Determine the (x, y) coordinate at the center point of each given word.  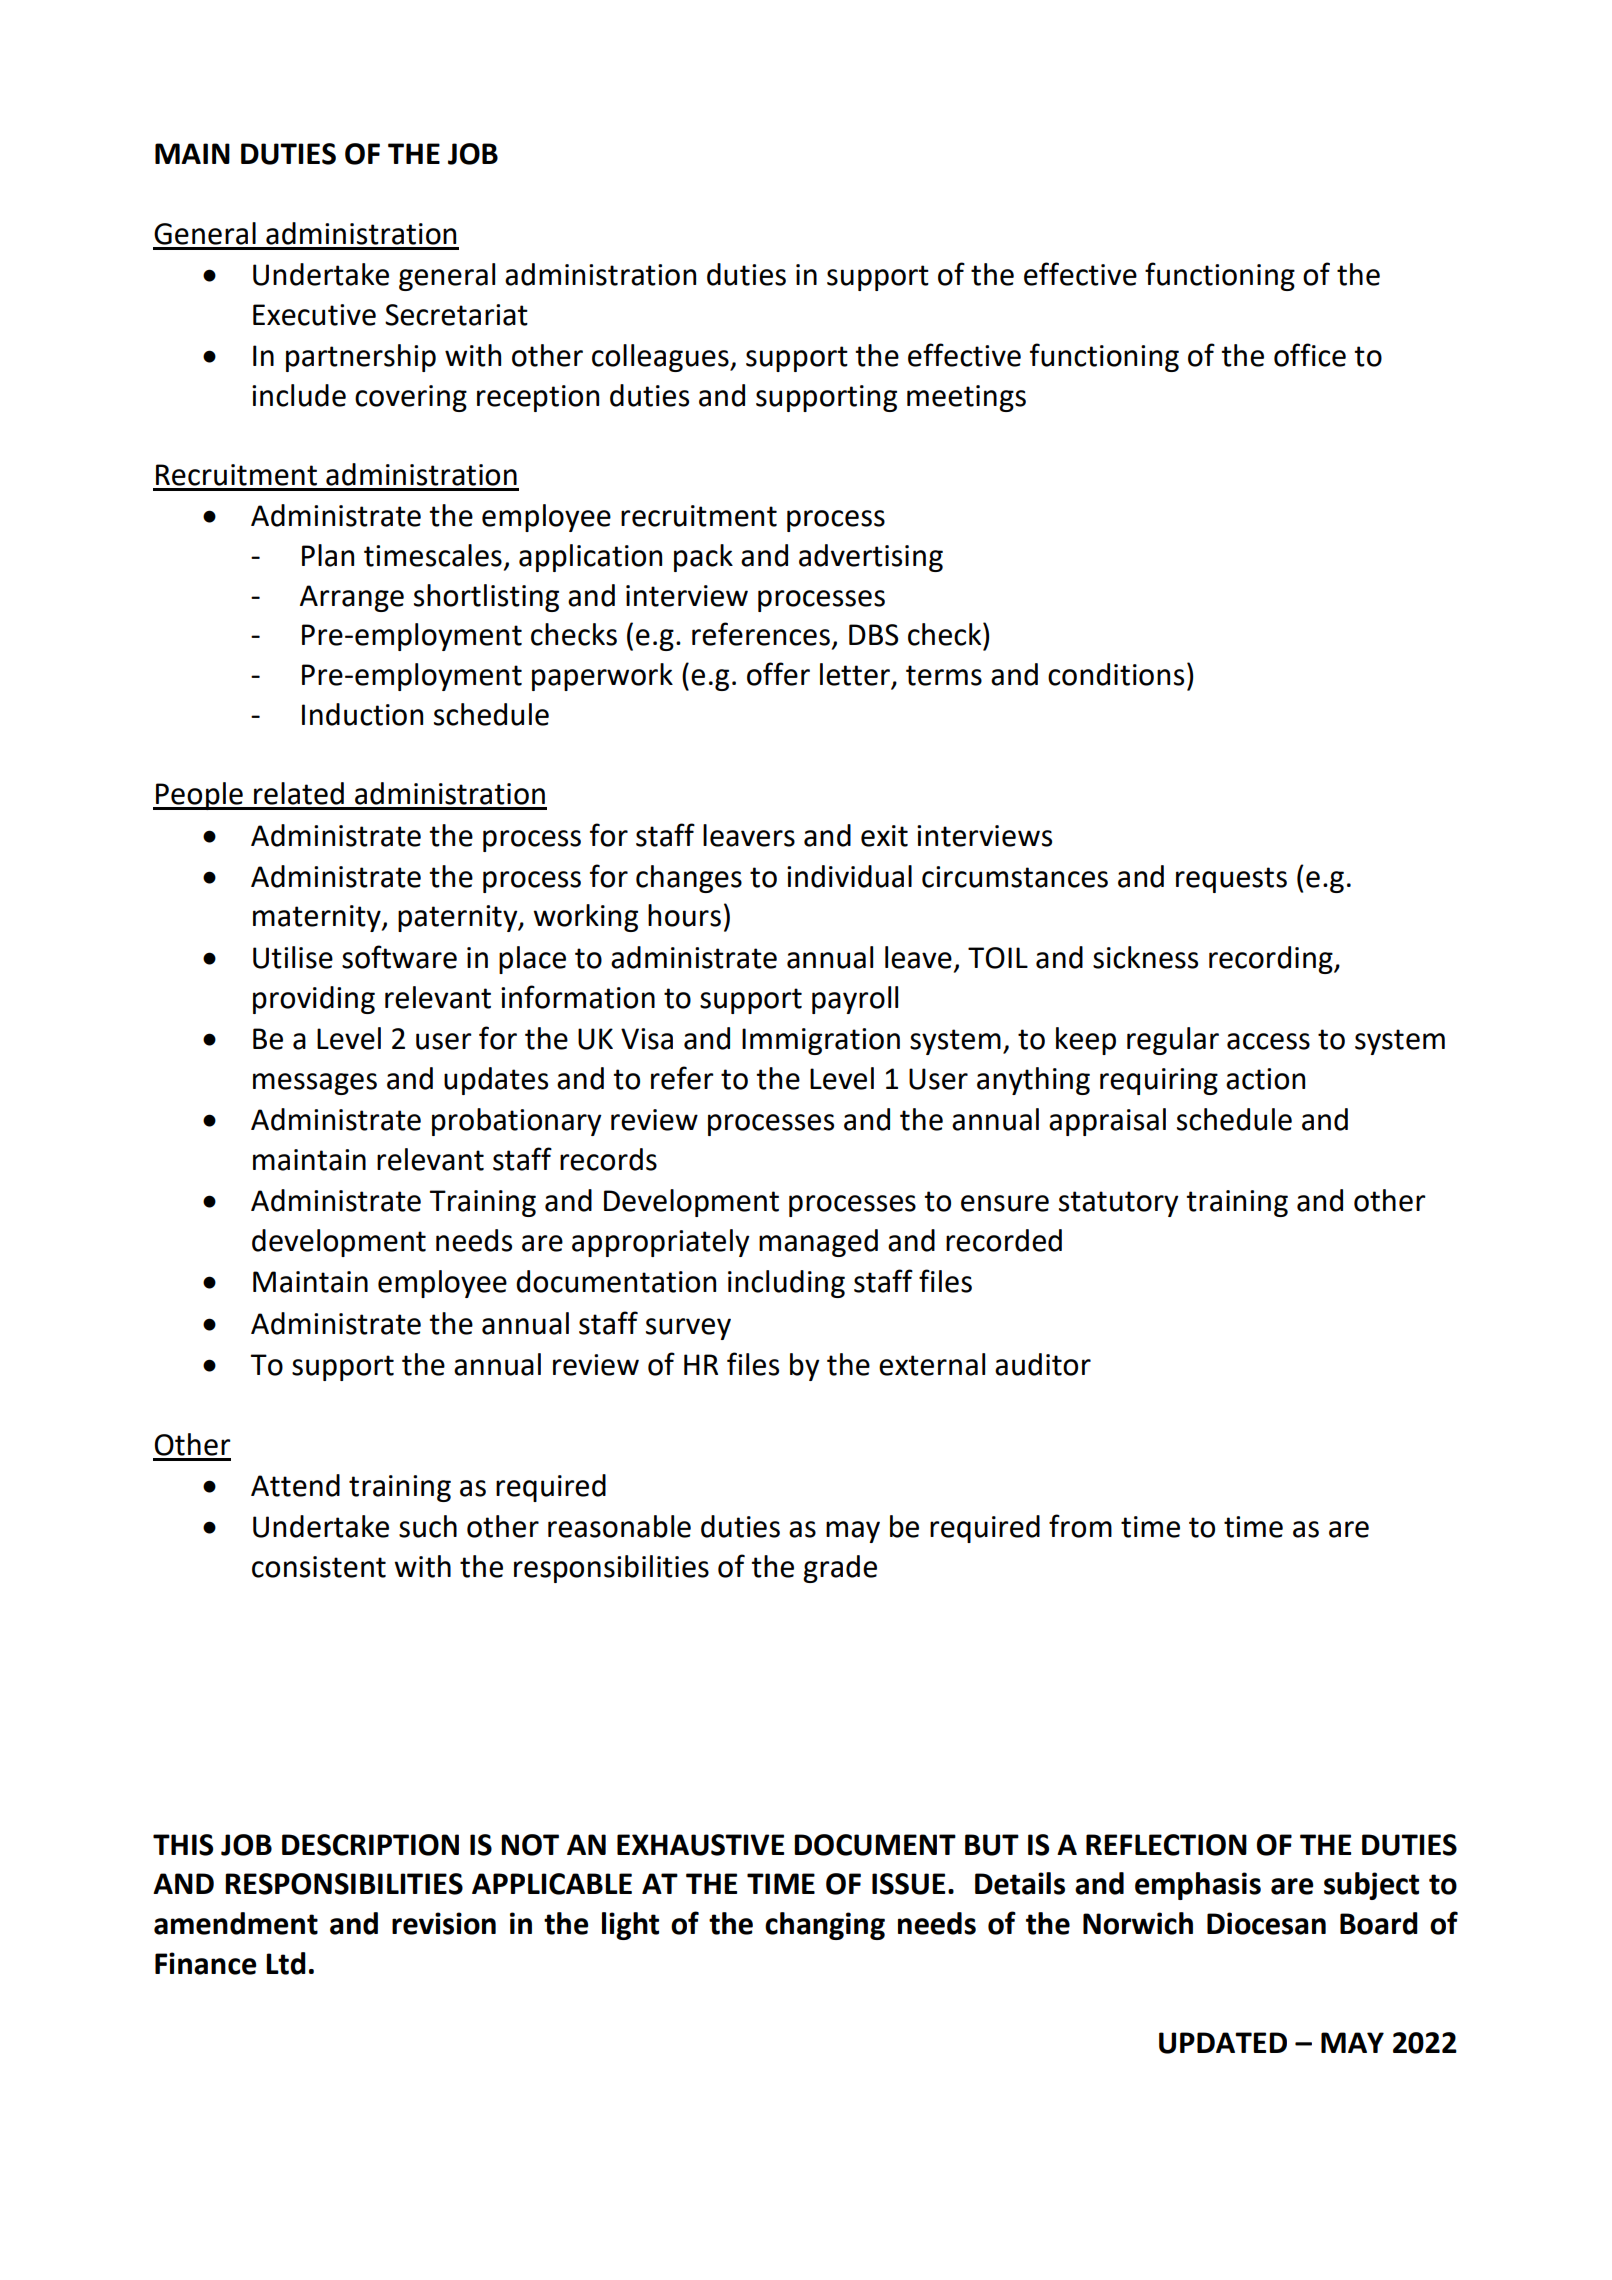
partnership (361, 358)
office (1310, 355)
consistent (319, 1567)
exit (884, 836)
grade (840, 1569)
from (1080, 1526)
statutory (1119, 1204)
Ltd (286, 1963)
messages (315, 1084)
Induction (362, 714)
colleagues (661, 358)
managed (818, 1243)
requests (1231, 880)
